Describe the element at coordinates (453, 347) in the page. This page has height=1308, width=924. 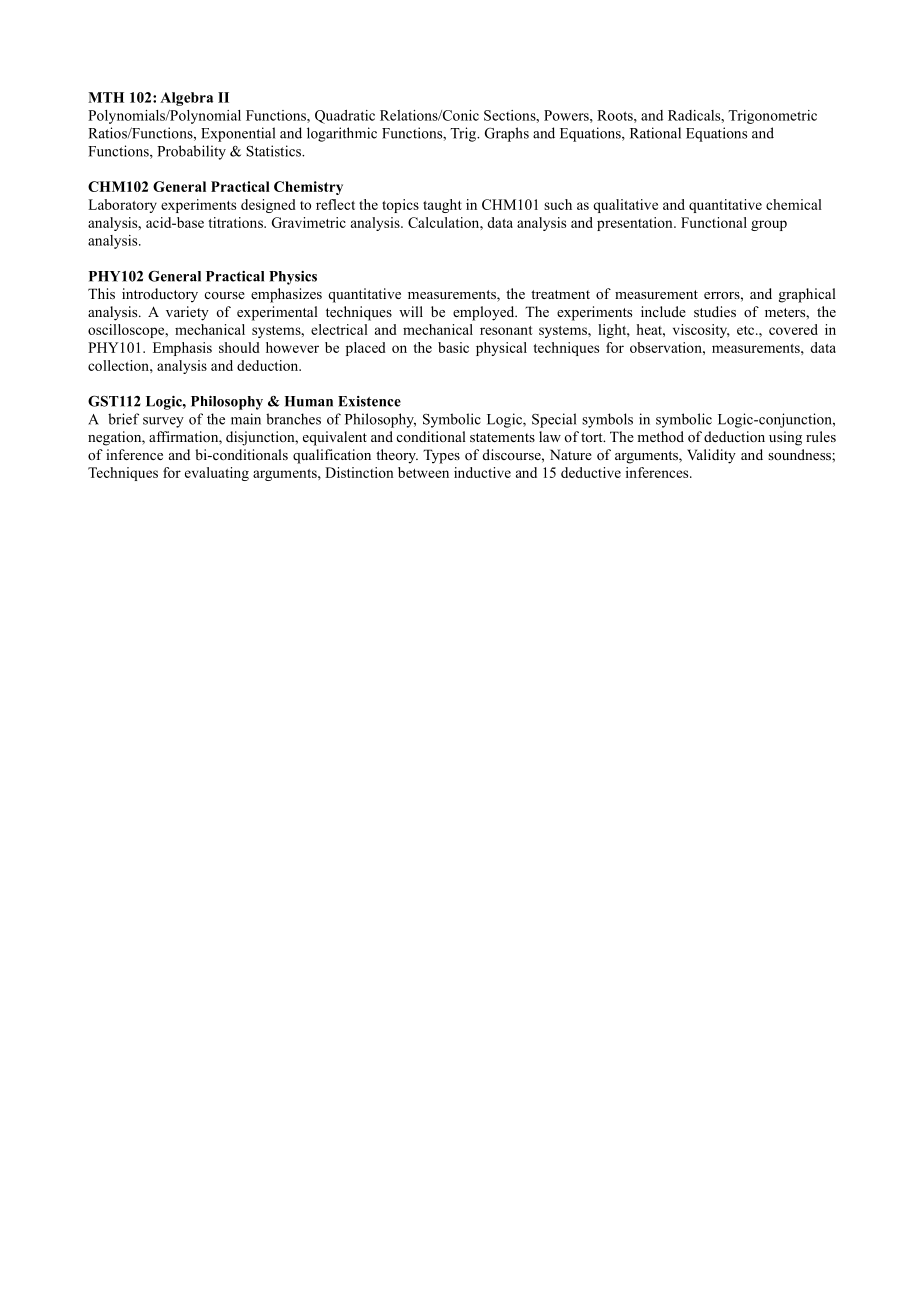
I see `basic` at that location.
